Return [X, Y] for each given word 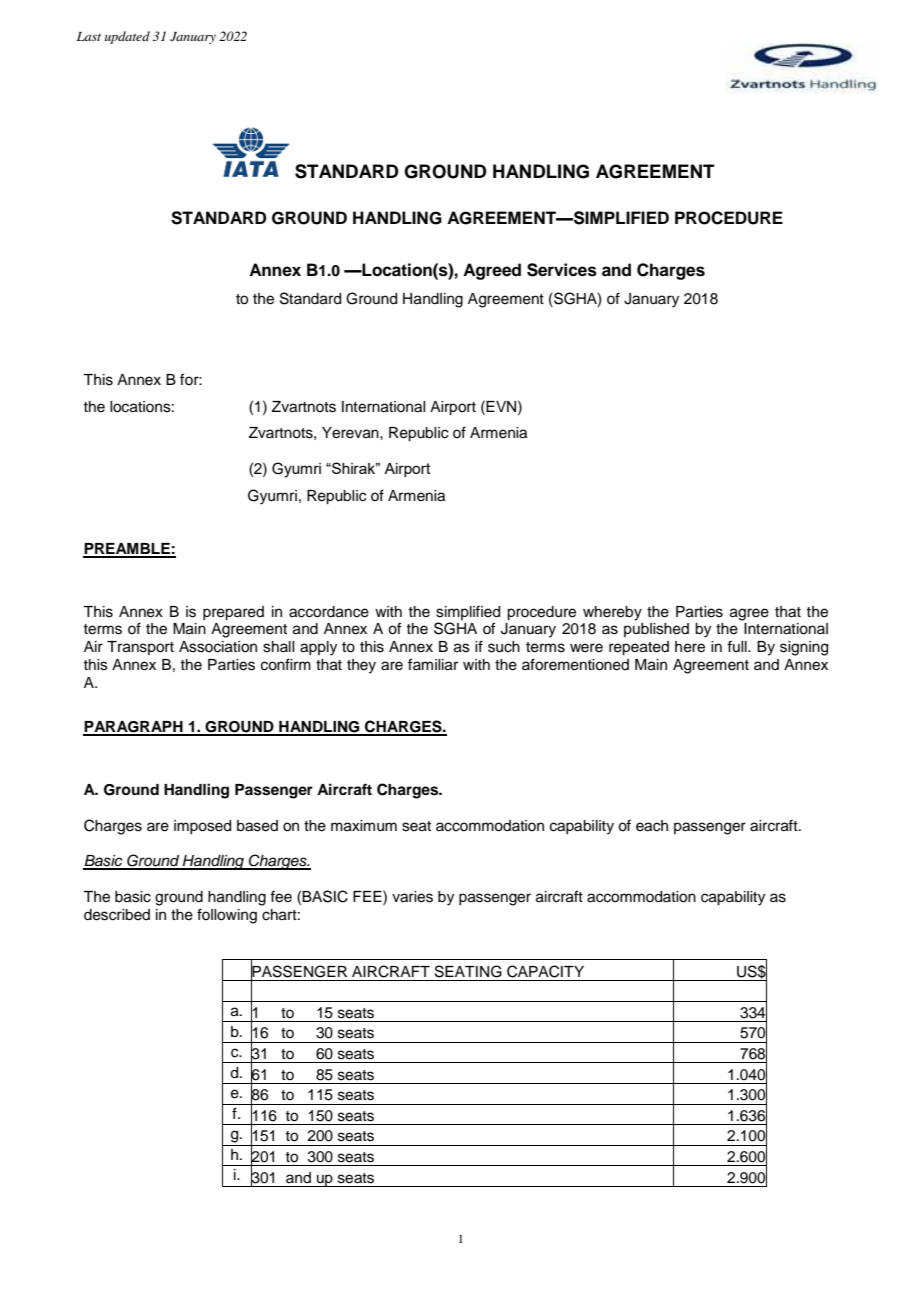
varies [412, 897]
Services [562, 270]
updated [127, 37]
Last [89, 36]
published [656, 630]
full [738, 646]
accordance [329, 612]
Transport [140, 648]
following [227, 916]
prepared [233, 613]
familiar [433, 664]
